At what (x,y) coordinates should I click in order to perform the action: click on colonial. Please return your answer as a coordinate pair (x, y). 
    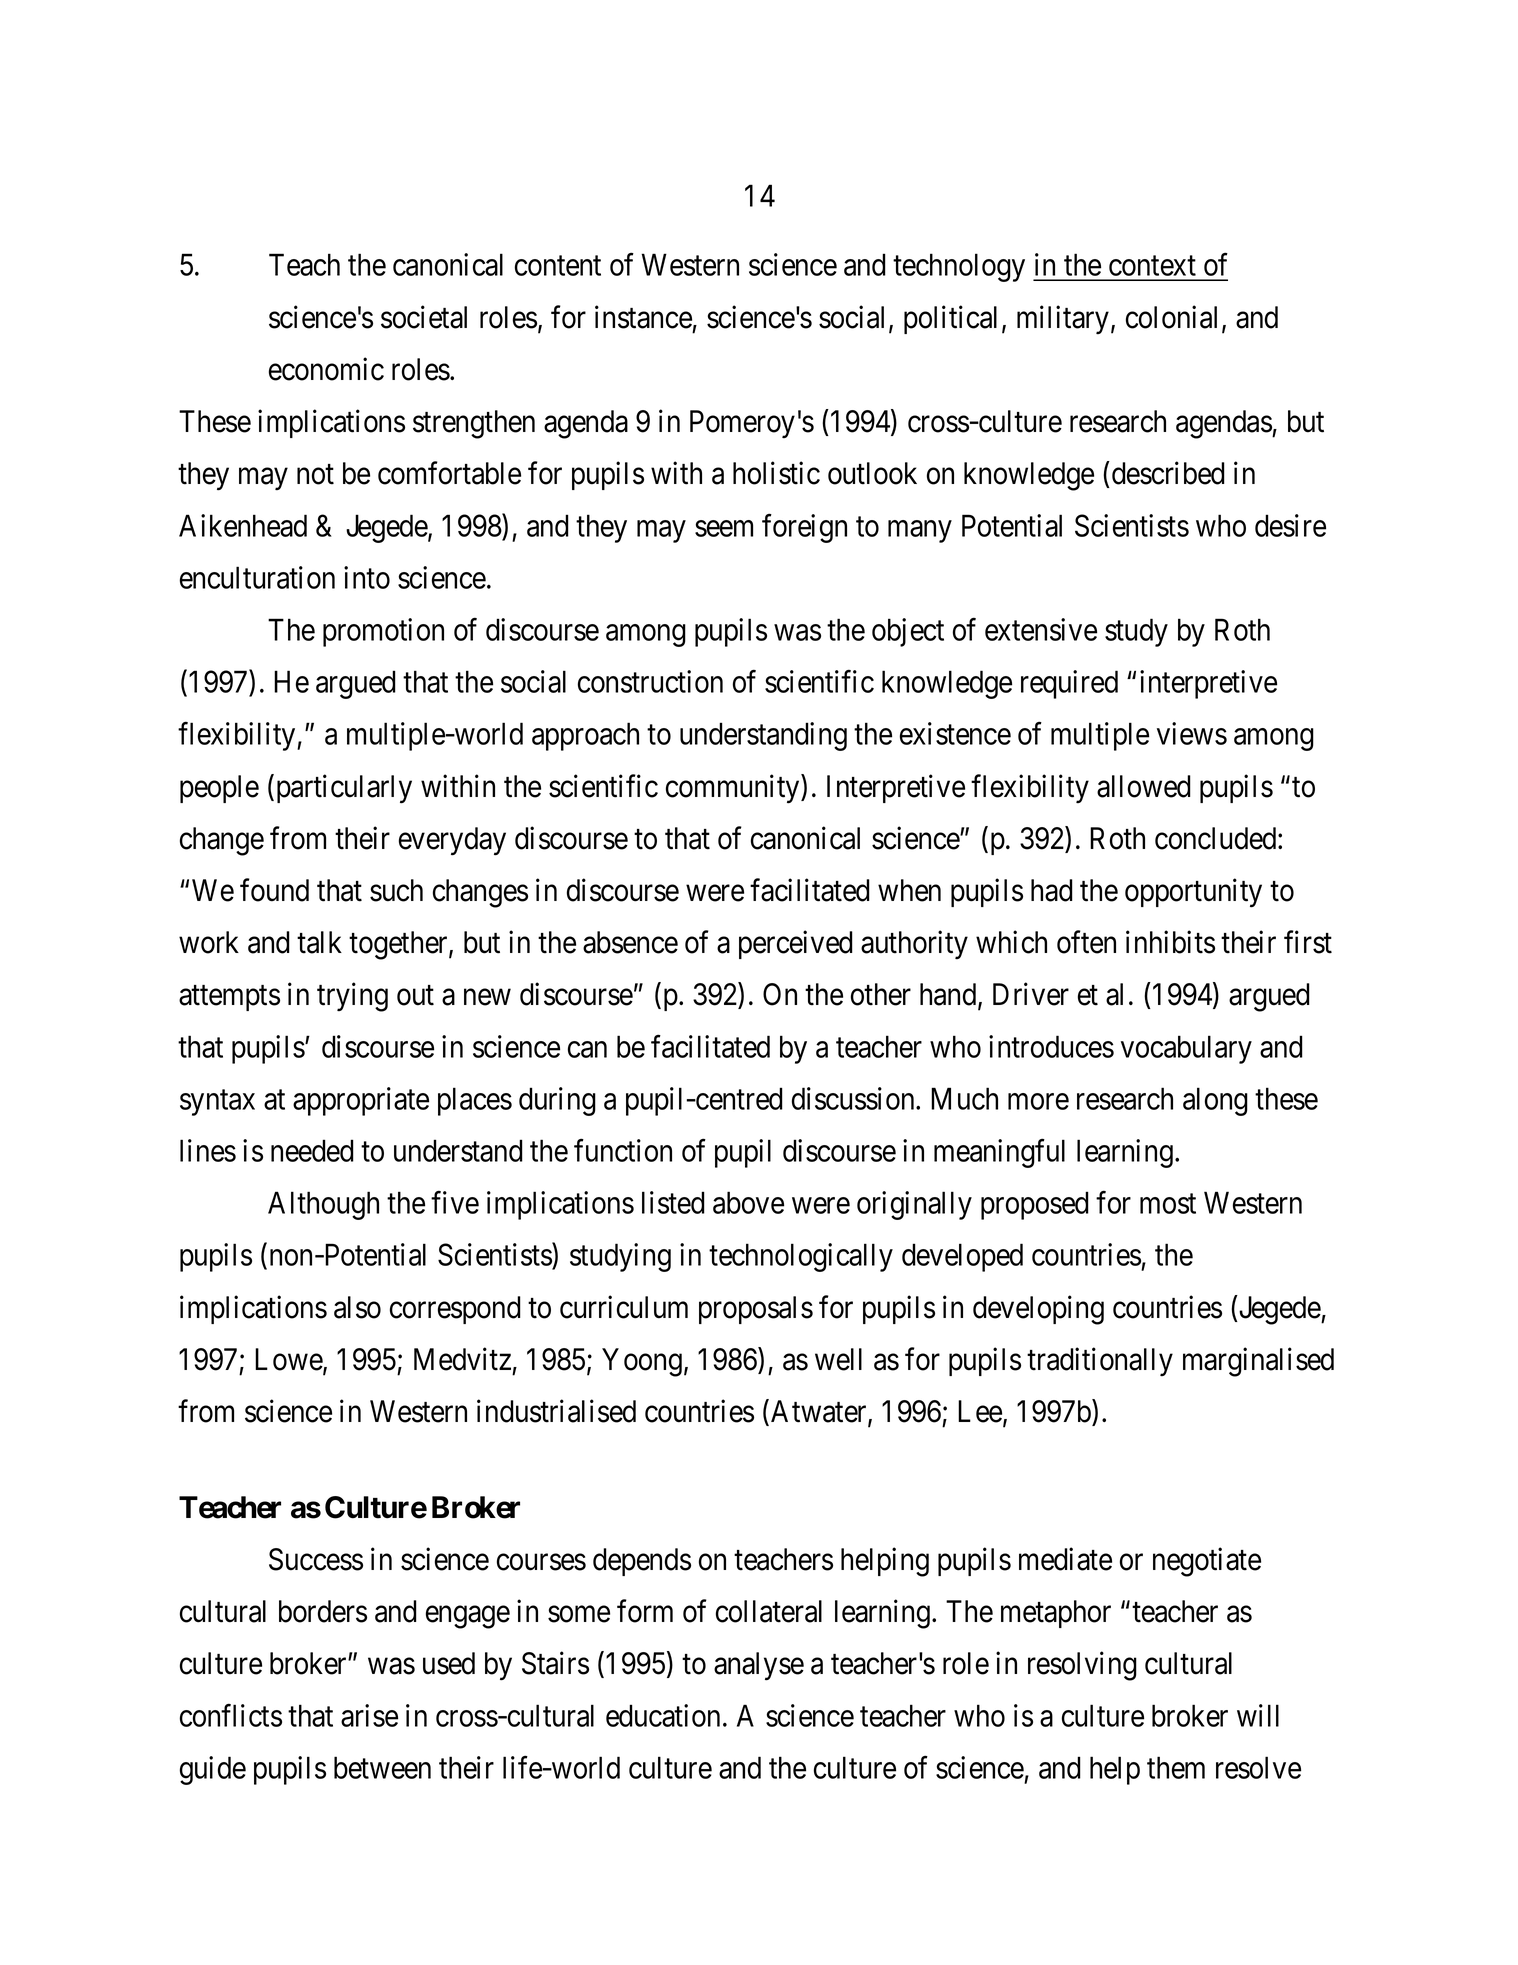
    Looking at the image, I should click on (1174, 318).
